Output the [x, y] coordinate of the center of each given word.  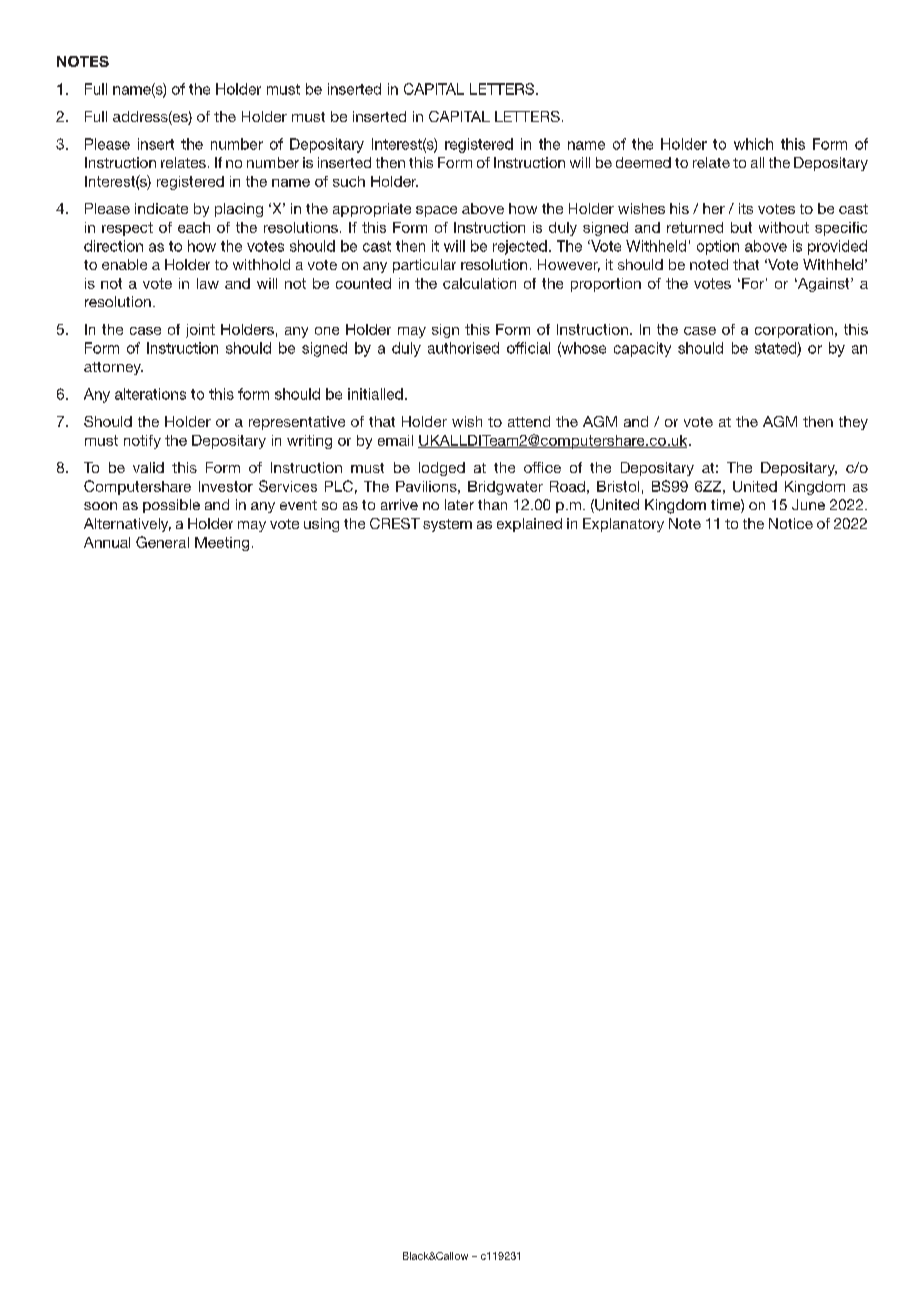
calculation [479, 283]
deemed [643, 162]
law [208, 283]
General [162, 542]
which [753, 144]
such [349, 181]
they [853, 423]
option [718, 247]
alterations [150, 394]
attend [529, 421]
